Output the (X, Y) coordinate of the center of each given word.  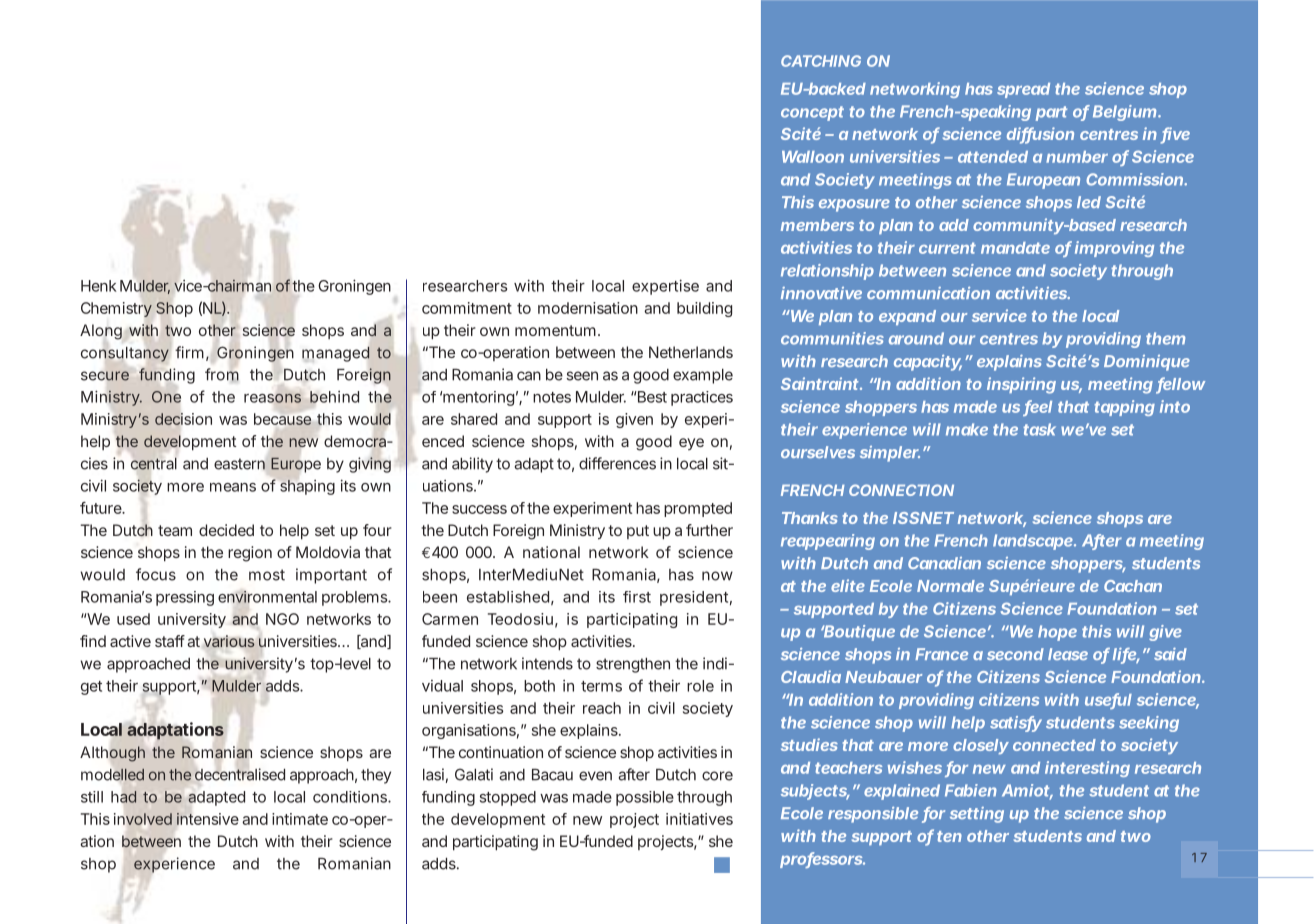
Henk (99, 286)
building (704, 309)
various (229, 641)
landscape (1033, 542)
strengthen (633, 665)
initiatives (699, 819)
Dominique (1147, 363)
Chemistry (116, 309)
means (233, 487)
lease (1068, 654)
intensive (206, 818)
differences (617, 463)
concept (812, 113)
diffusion (1040, 135)
